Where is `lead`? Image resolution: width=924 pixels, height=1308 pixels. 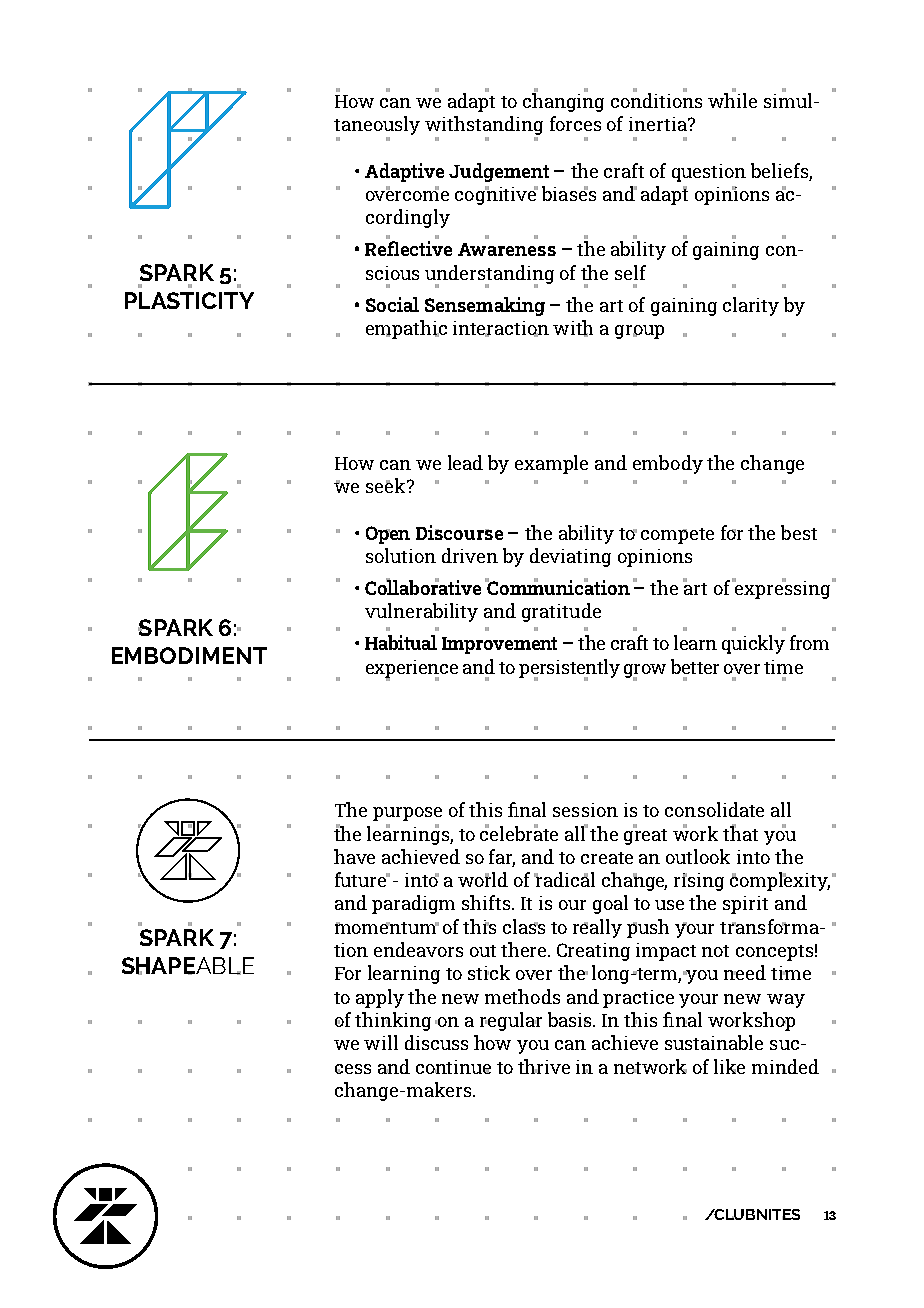 lead is located at coordinates (465, 462).
